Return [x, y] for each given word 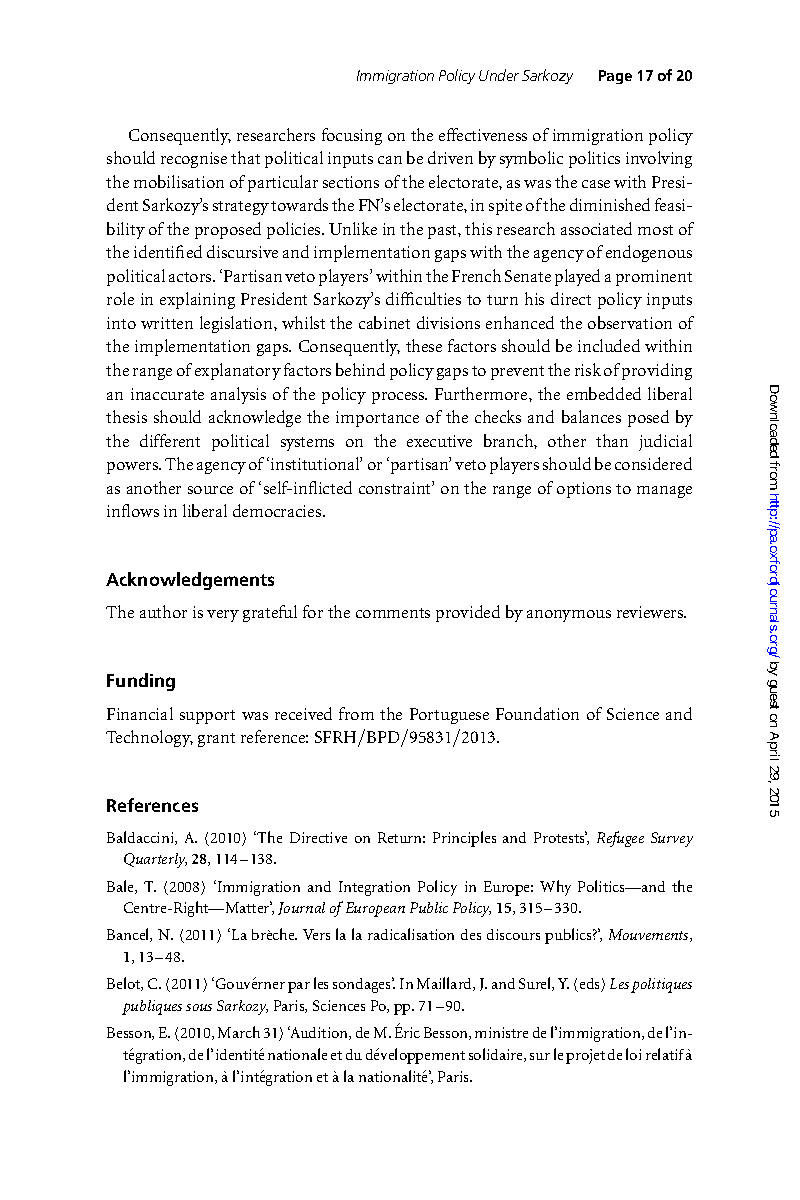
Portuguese [449, 716]
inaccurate [167, 394]
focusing [352, 136]
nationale [297, 1054]
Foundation [537, 713]
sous [199, 1007]
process [399, 398]
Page [615, 77]
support [207, 717]
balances [591, 416]
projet [585, 1056]
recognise [194, 160]
